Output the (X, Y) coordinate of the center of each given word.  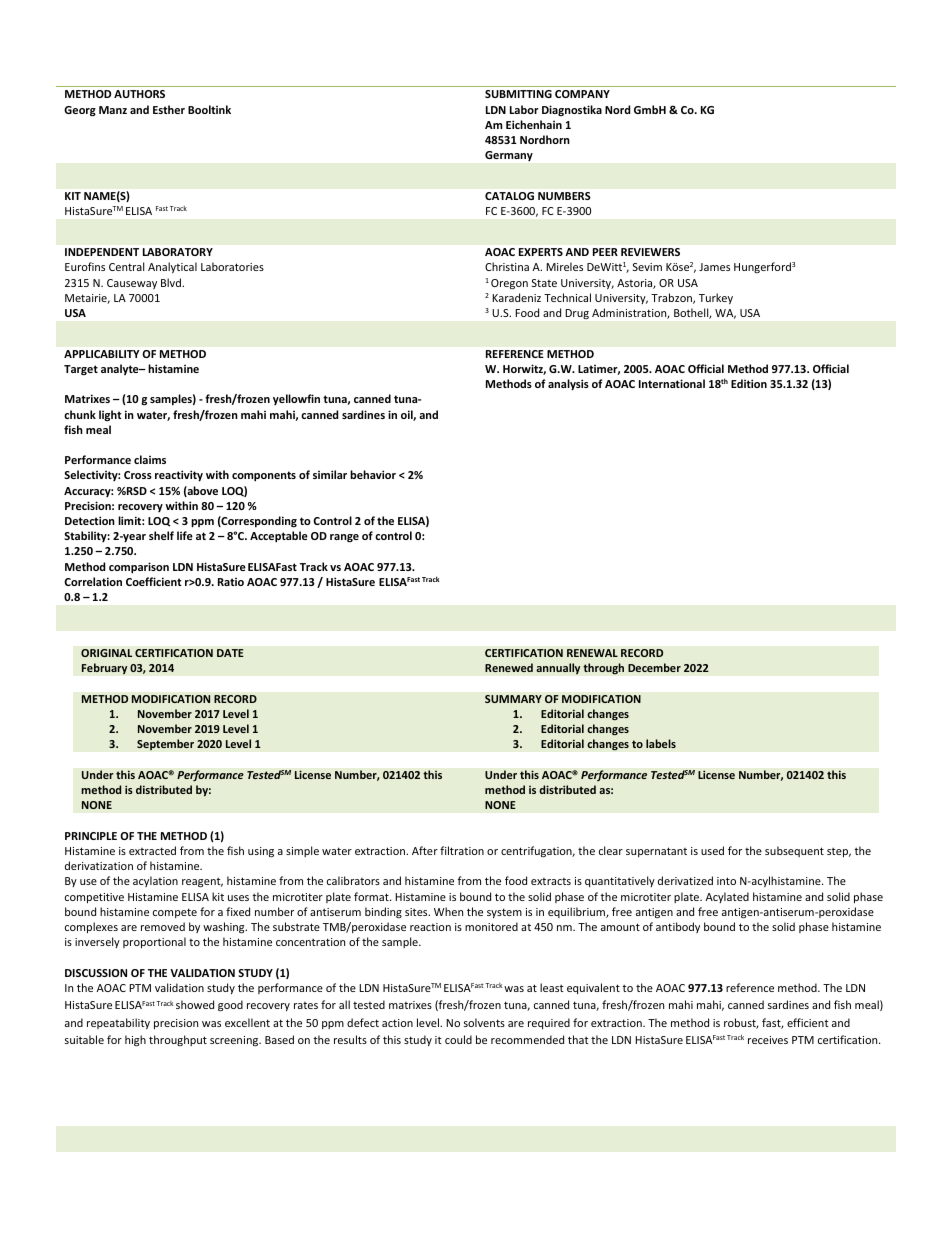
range (344, 538)
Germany (509, 156)
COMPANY (582, 94)
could (458, 1039)
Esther (169, 109)
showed (195, 1004)
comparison (139, 568)
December (654, 667)
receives (768, 1040)
